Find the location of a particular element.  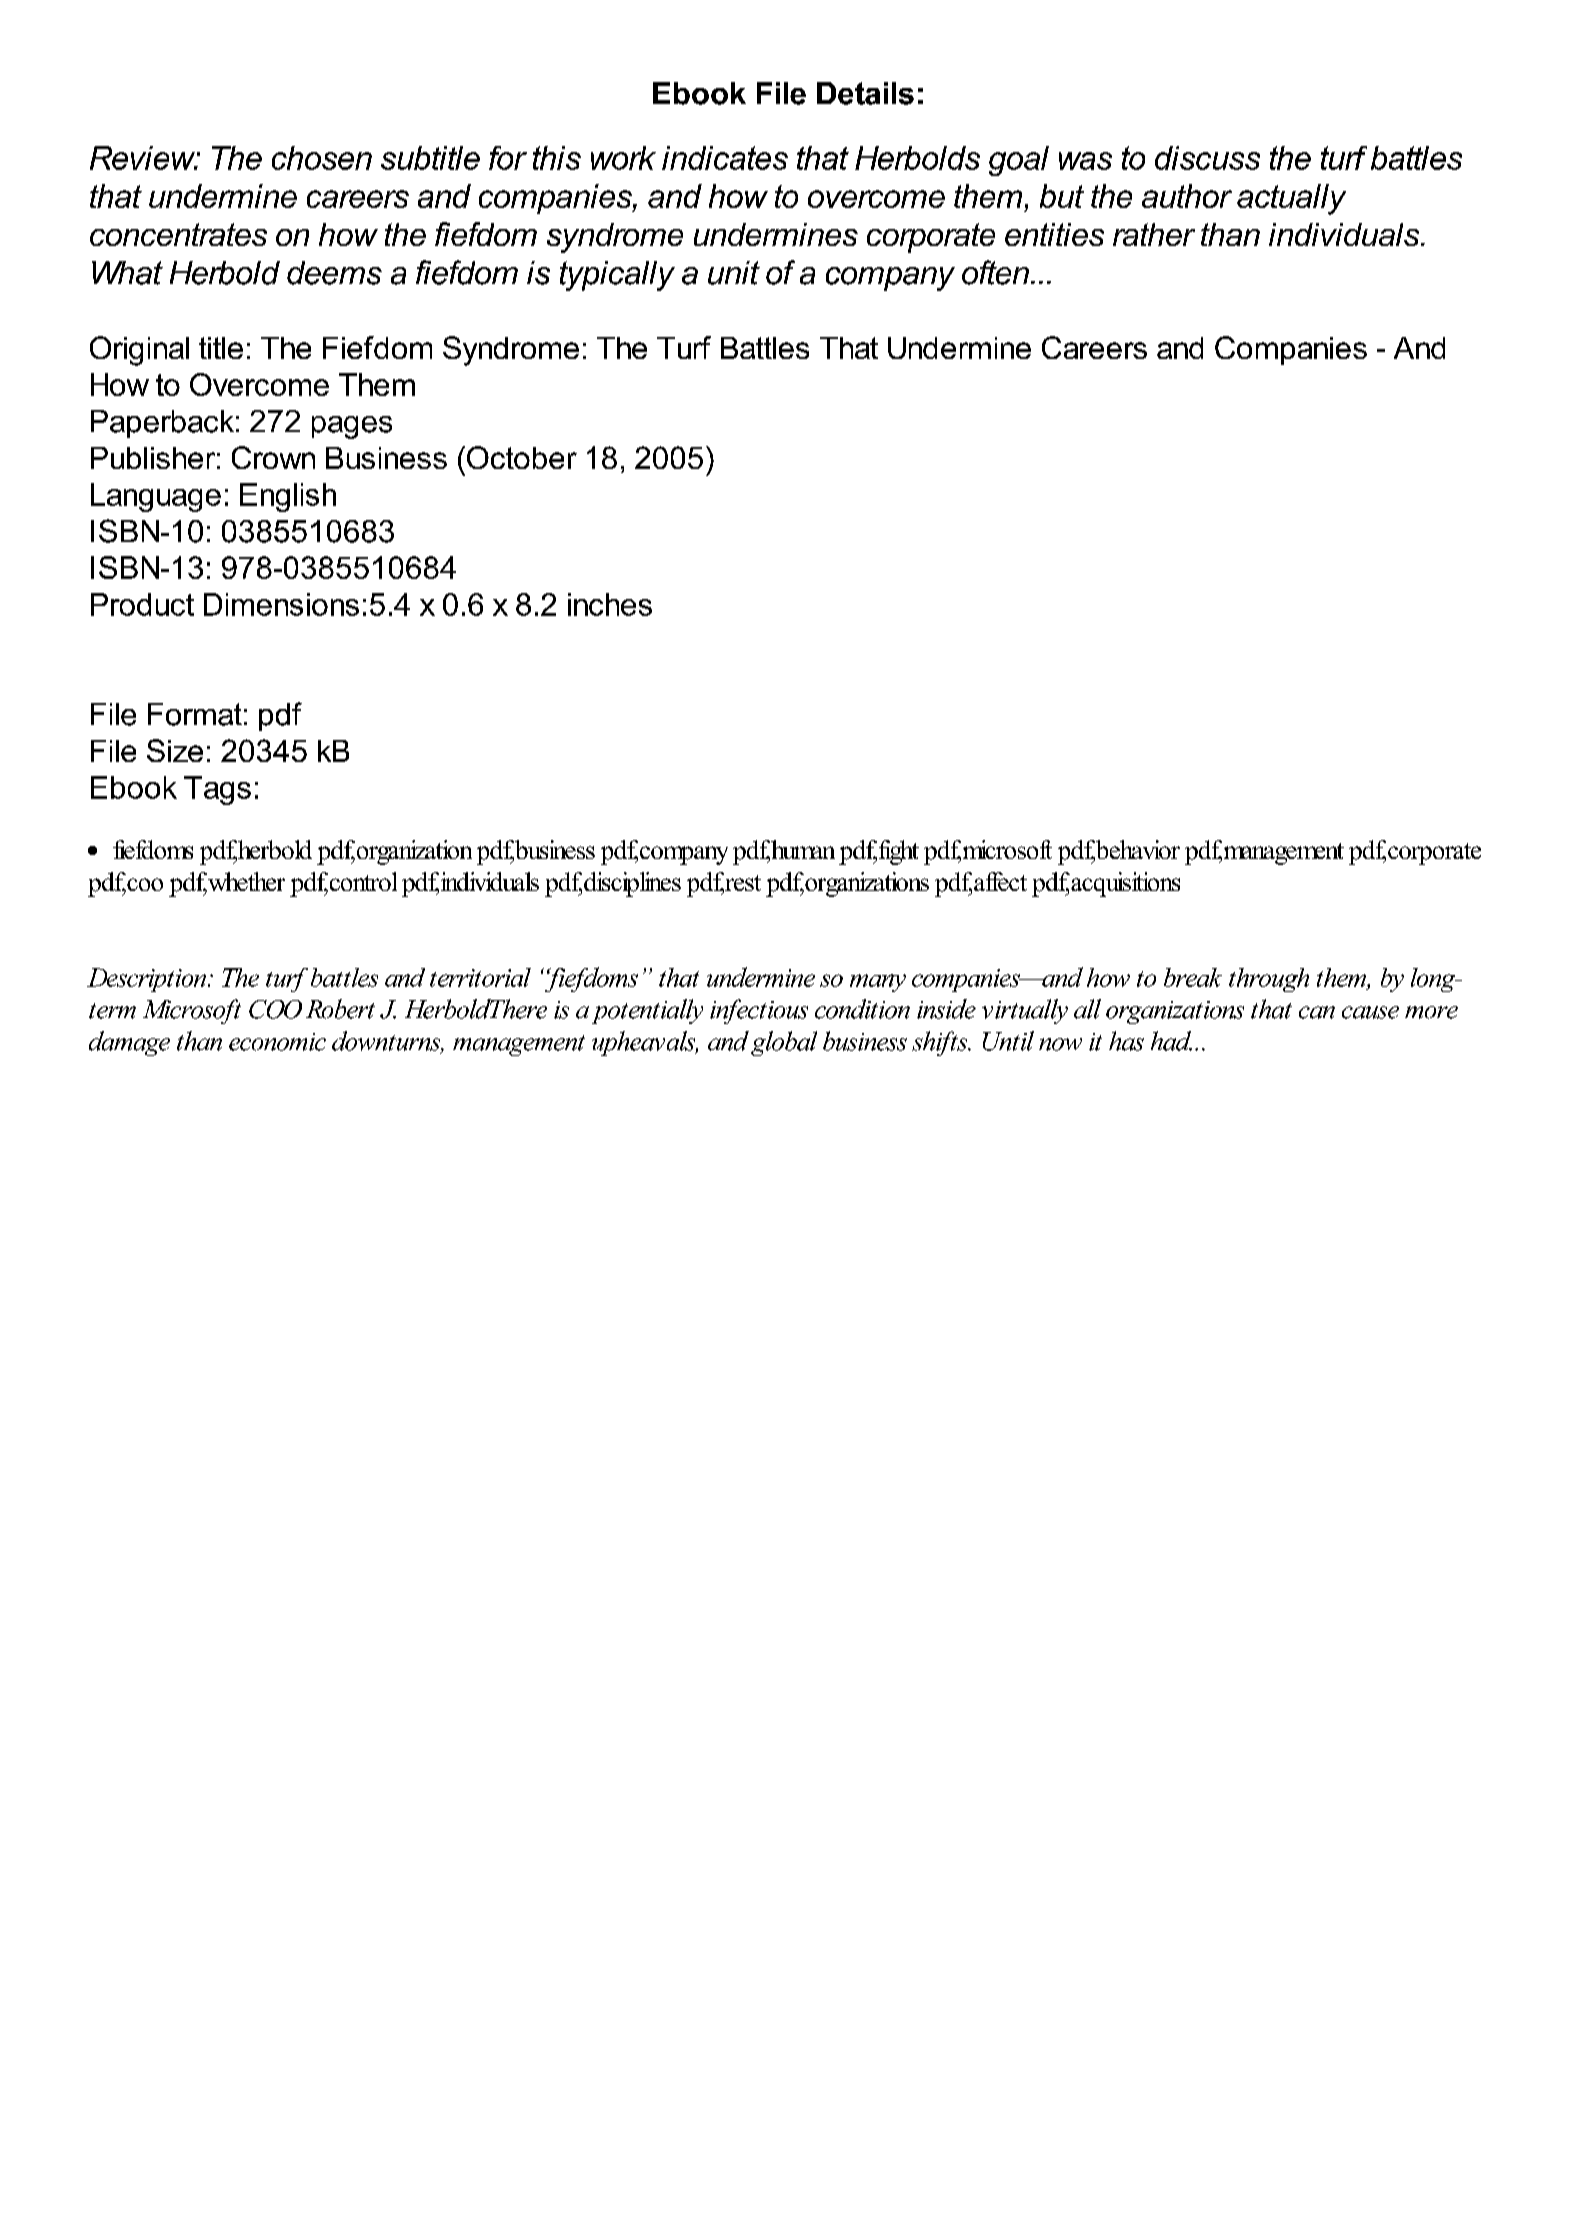

often is located at coordinates (995, 272).
